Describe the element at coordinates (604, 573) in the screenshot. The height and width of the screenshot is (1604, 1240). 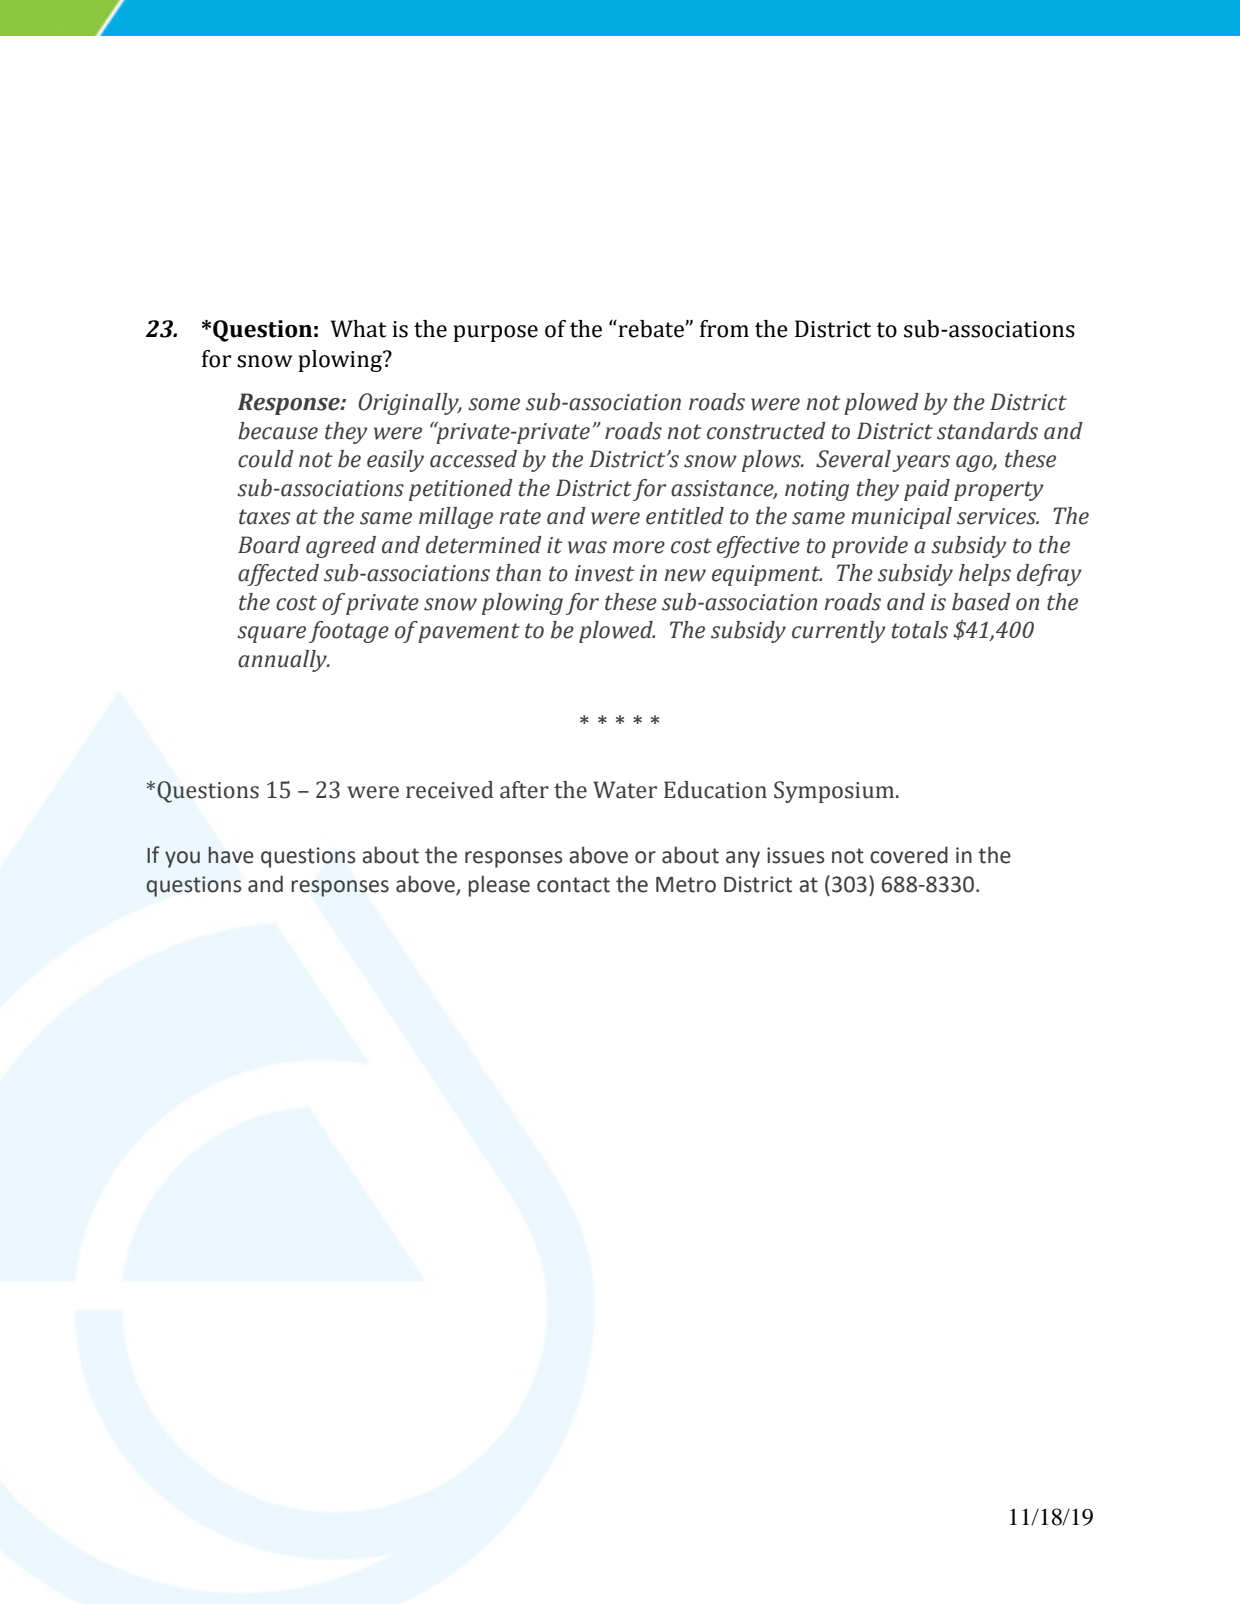
I see `invest` at that location.
